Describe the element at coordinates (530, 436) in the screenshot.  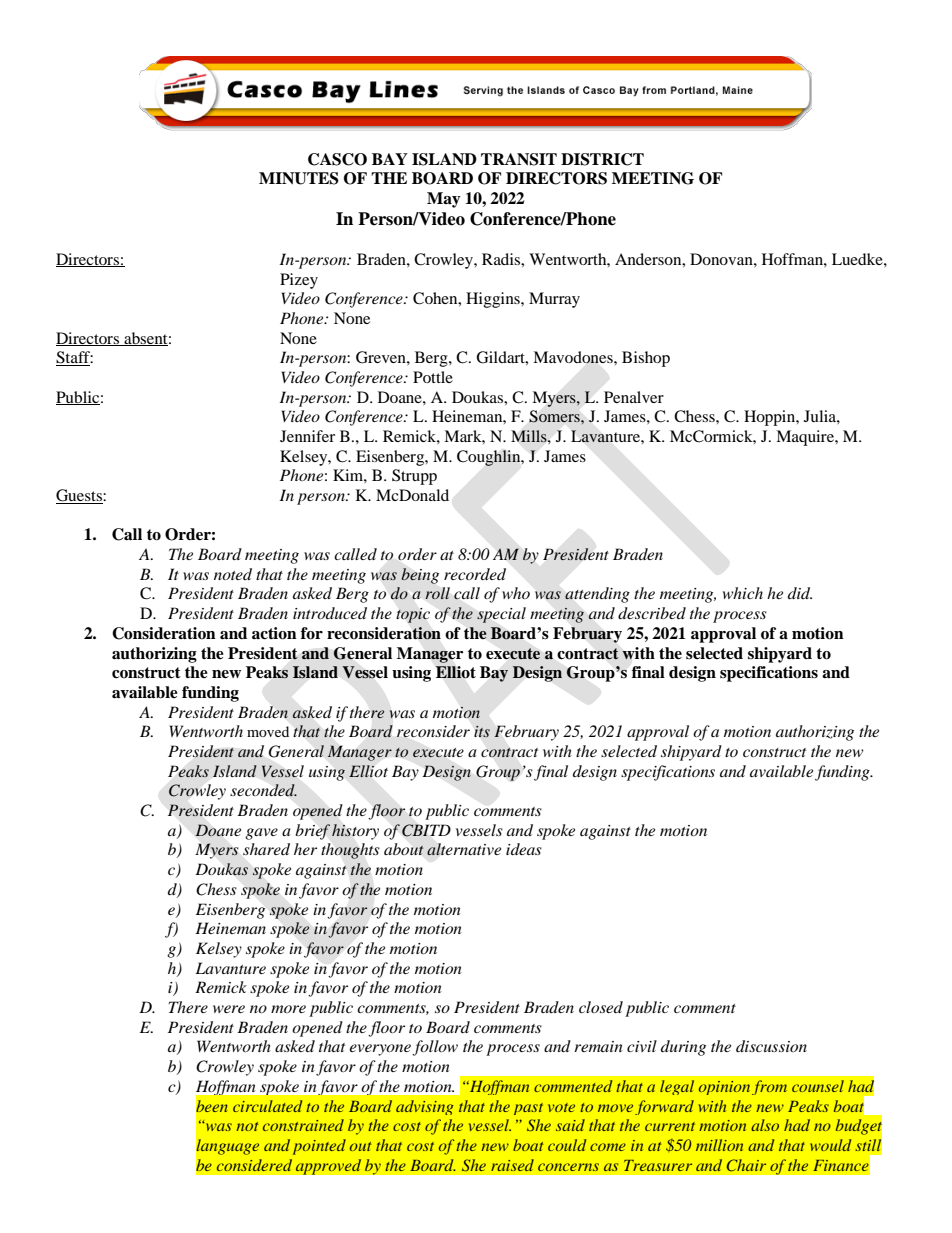
I see `Mills` at that location.
